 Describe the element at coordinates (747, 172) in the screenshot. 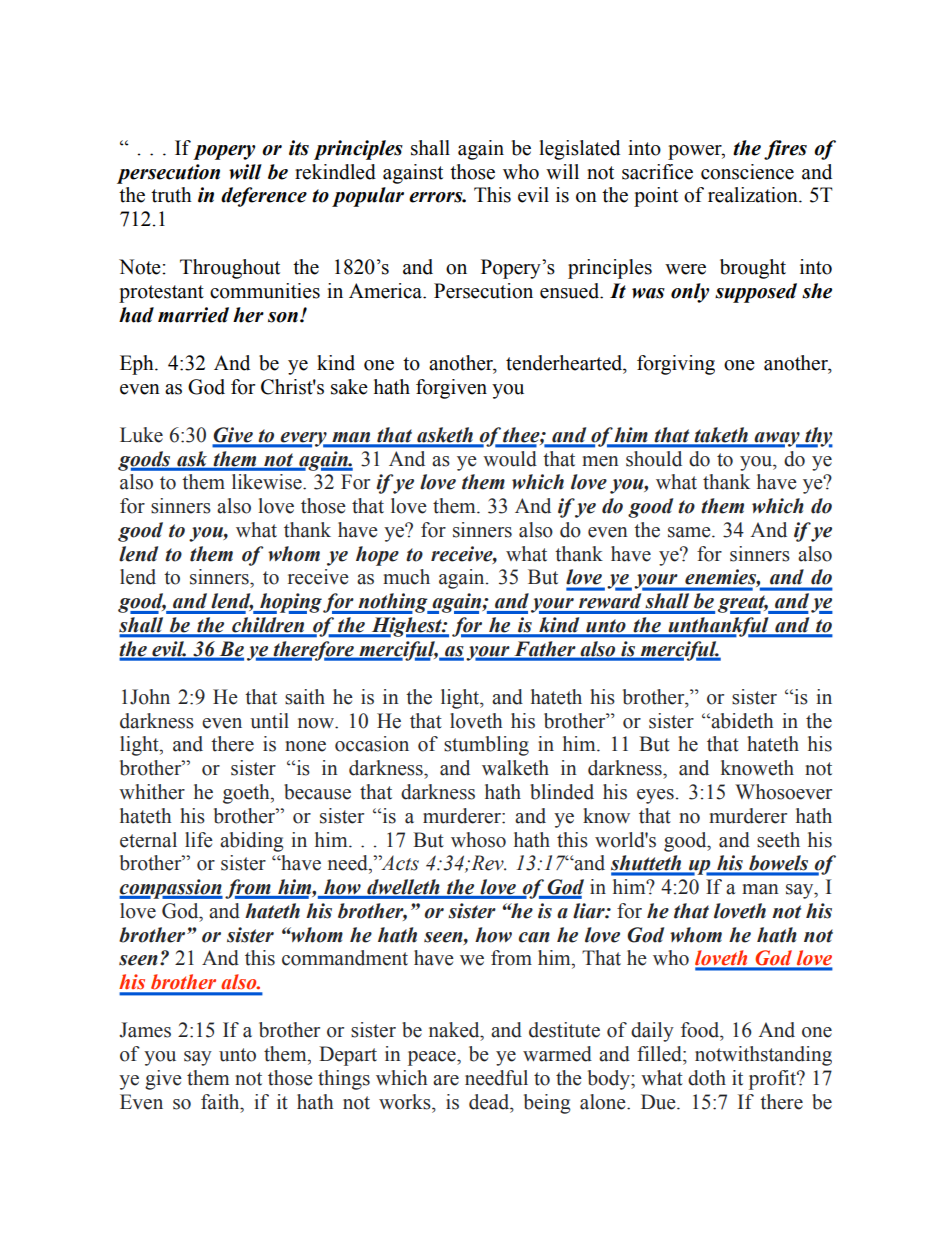

I see `conscience` at that location.
